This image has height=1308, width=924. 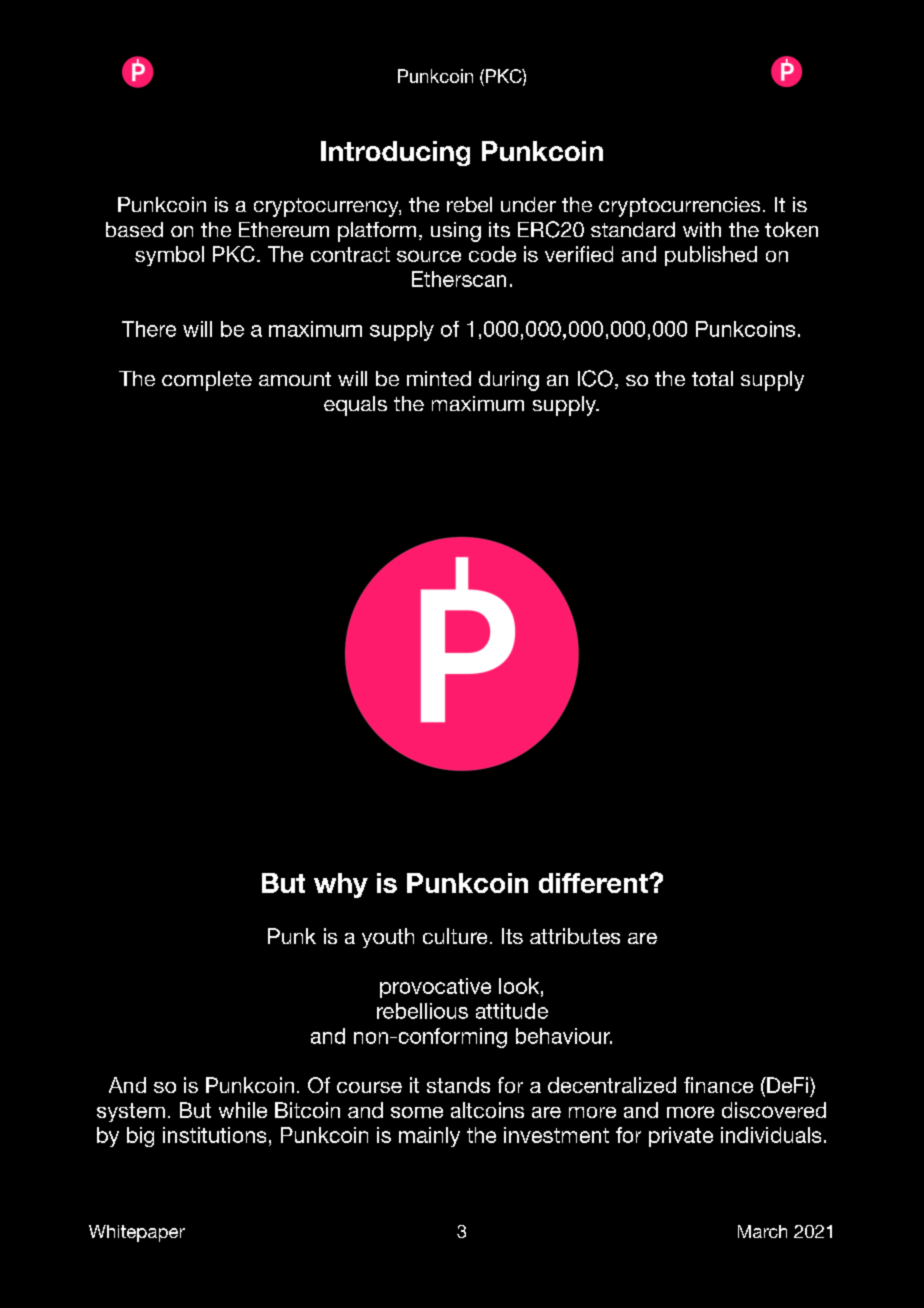 What do you see at coordinates (564, 1036) in the image?
I see `behaviour` at bounding box center [564, 1036].
